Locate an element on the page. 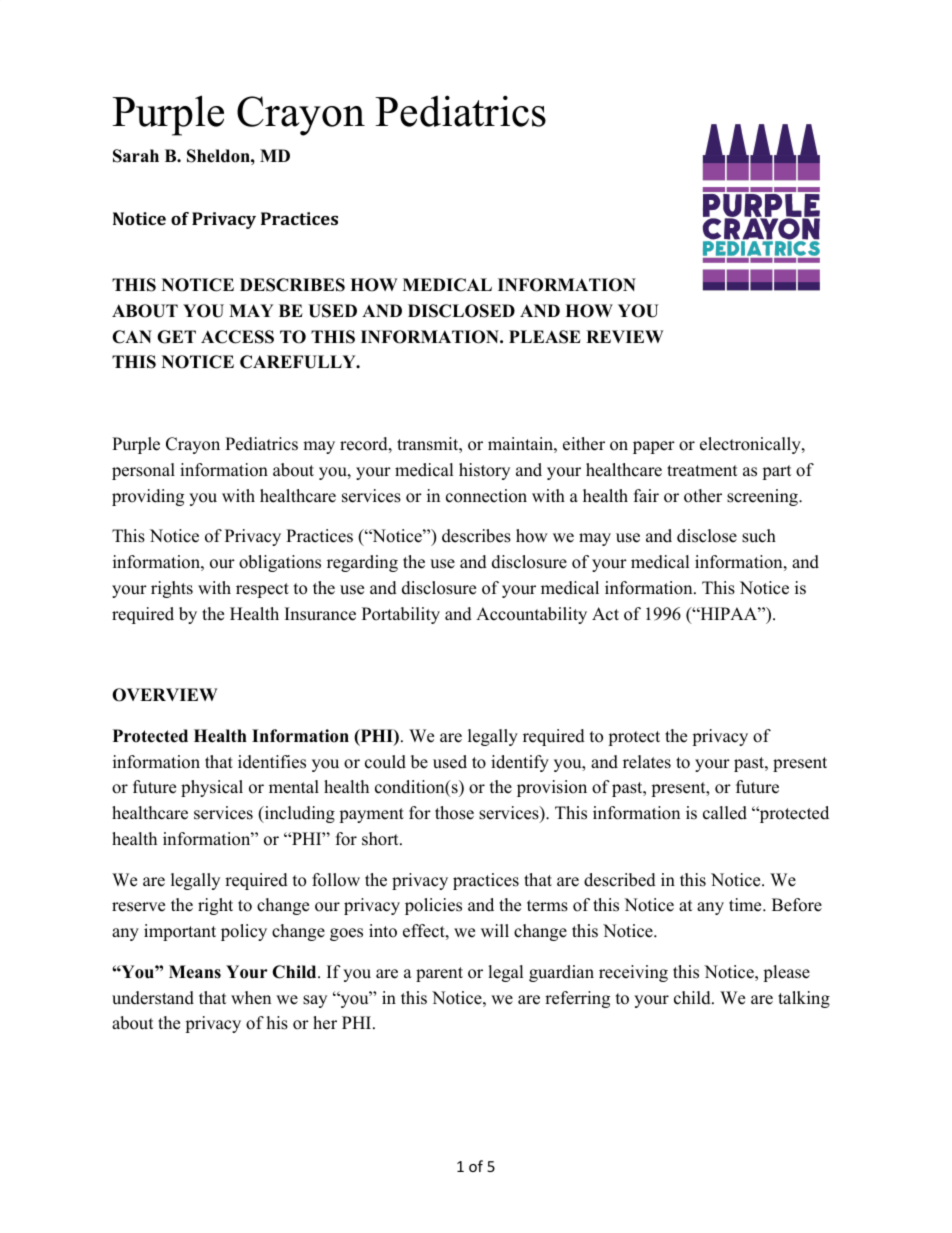 The image size is (952, 1233). those is located at coordinates (454, 813).
